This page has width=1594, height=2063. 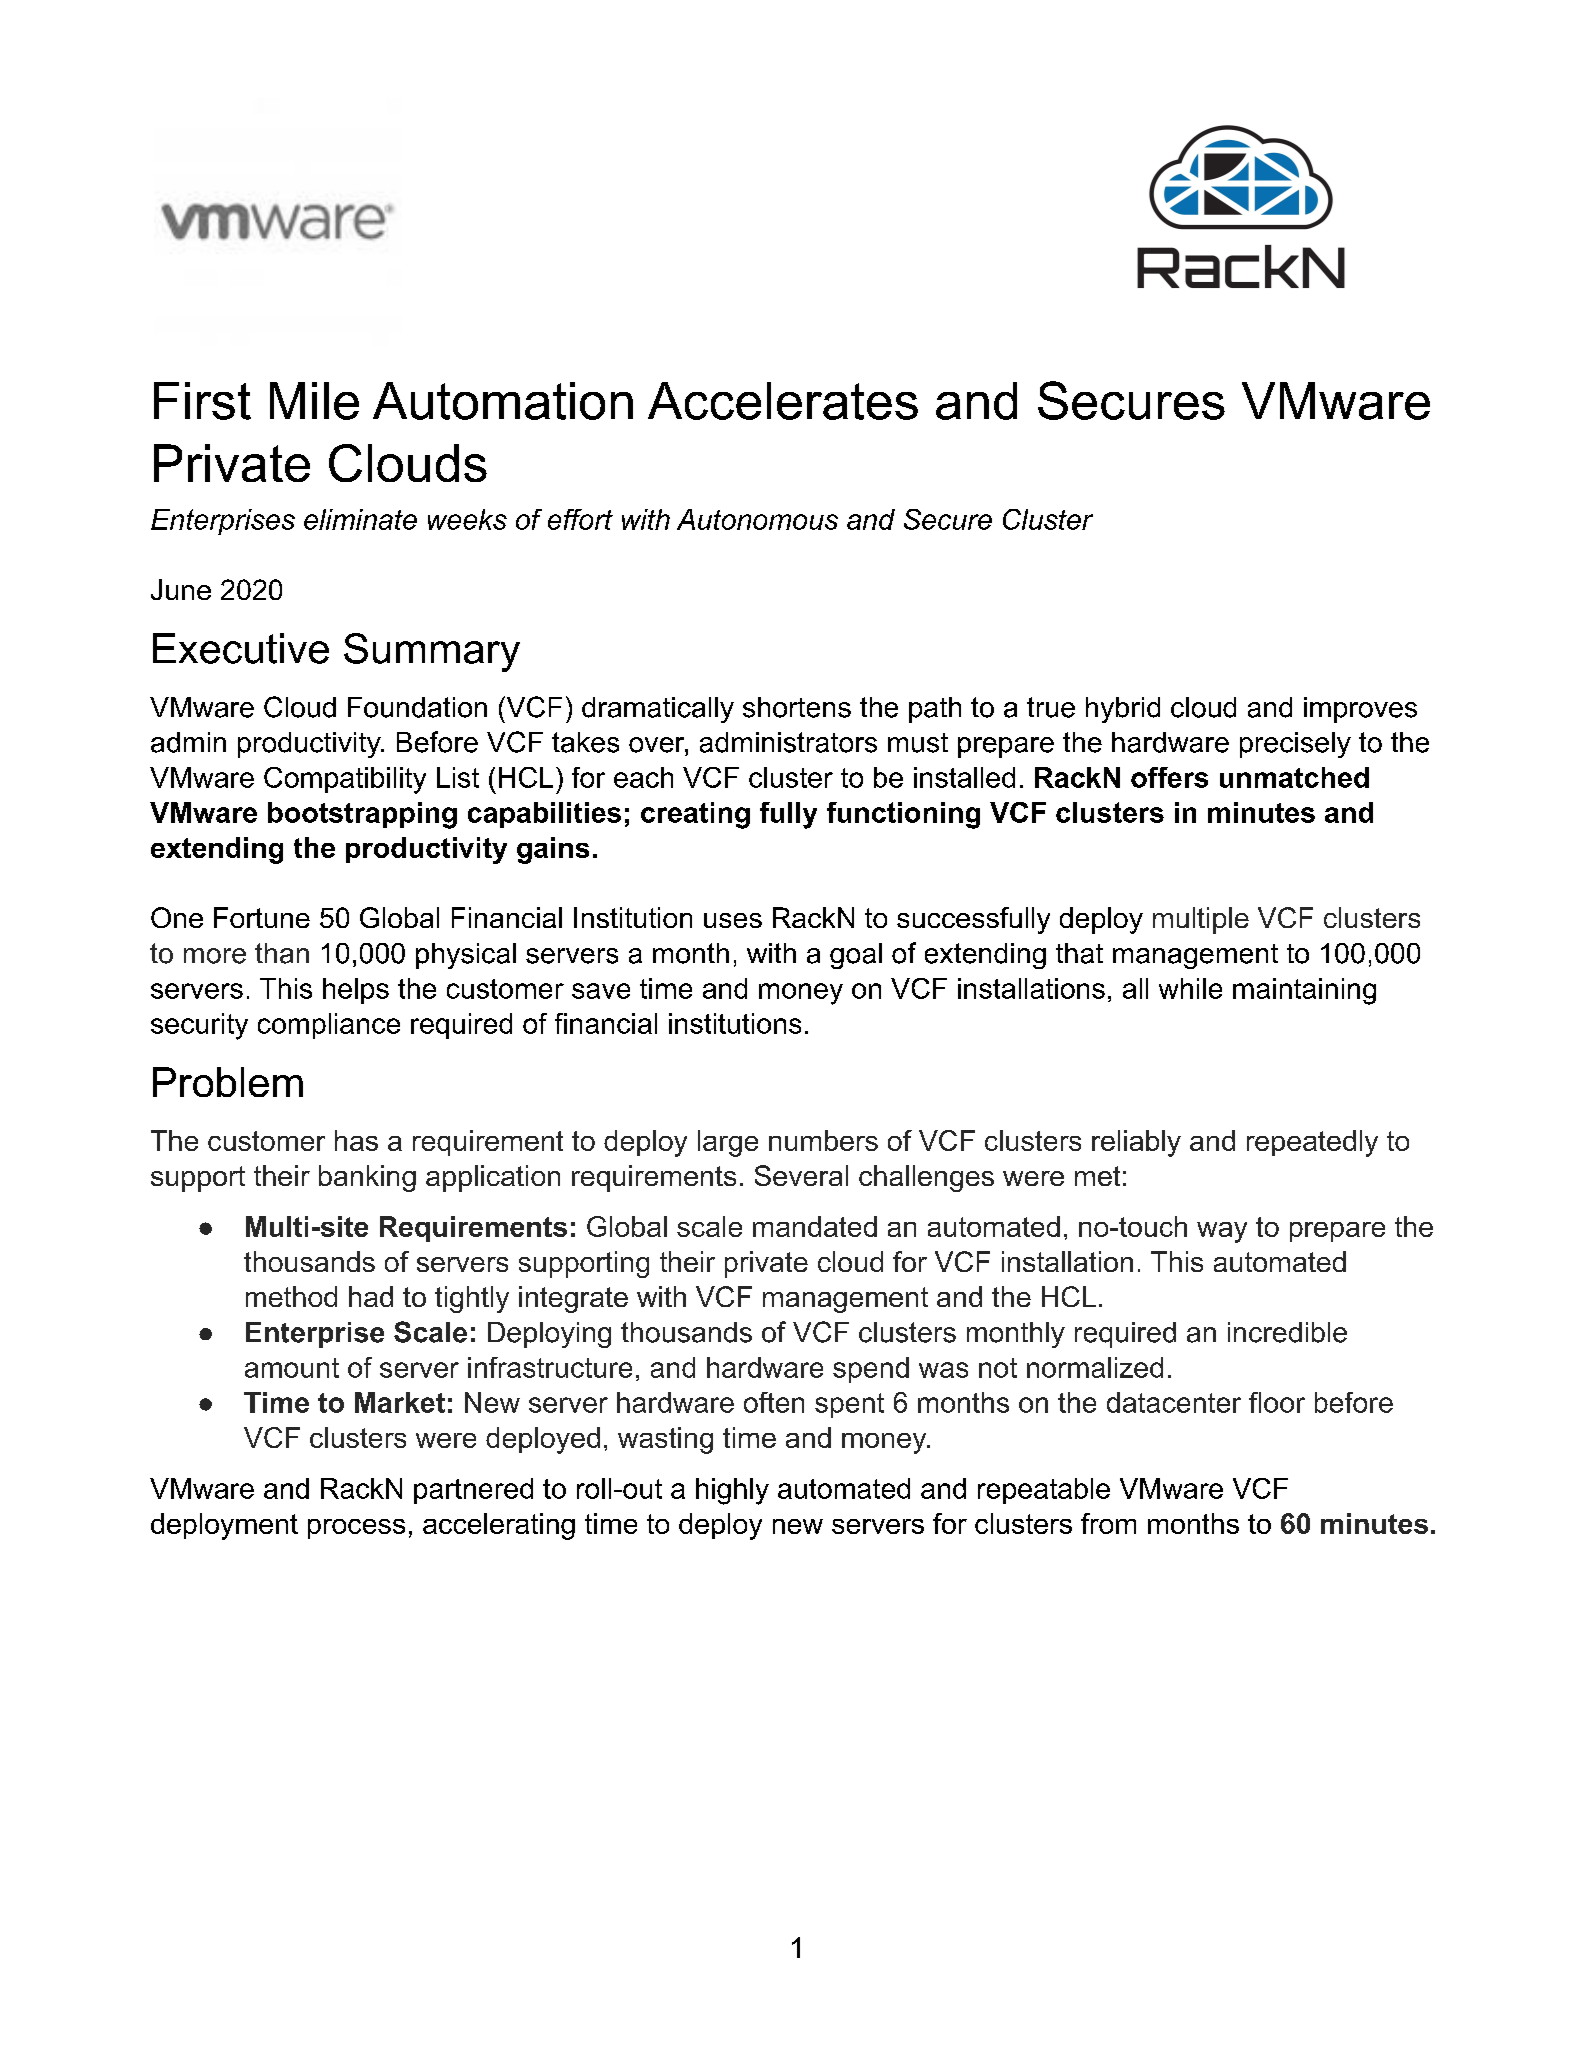 I want to click on Autonomous, so click(x=757, y=519).
